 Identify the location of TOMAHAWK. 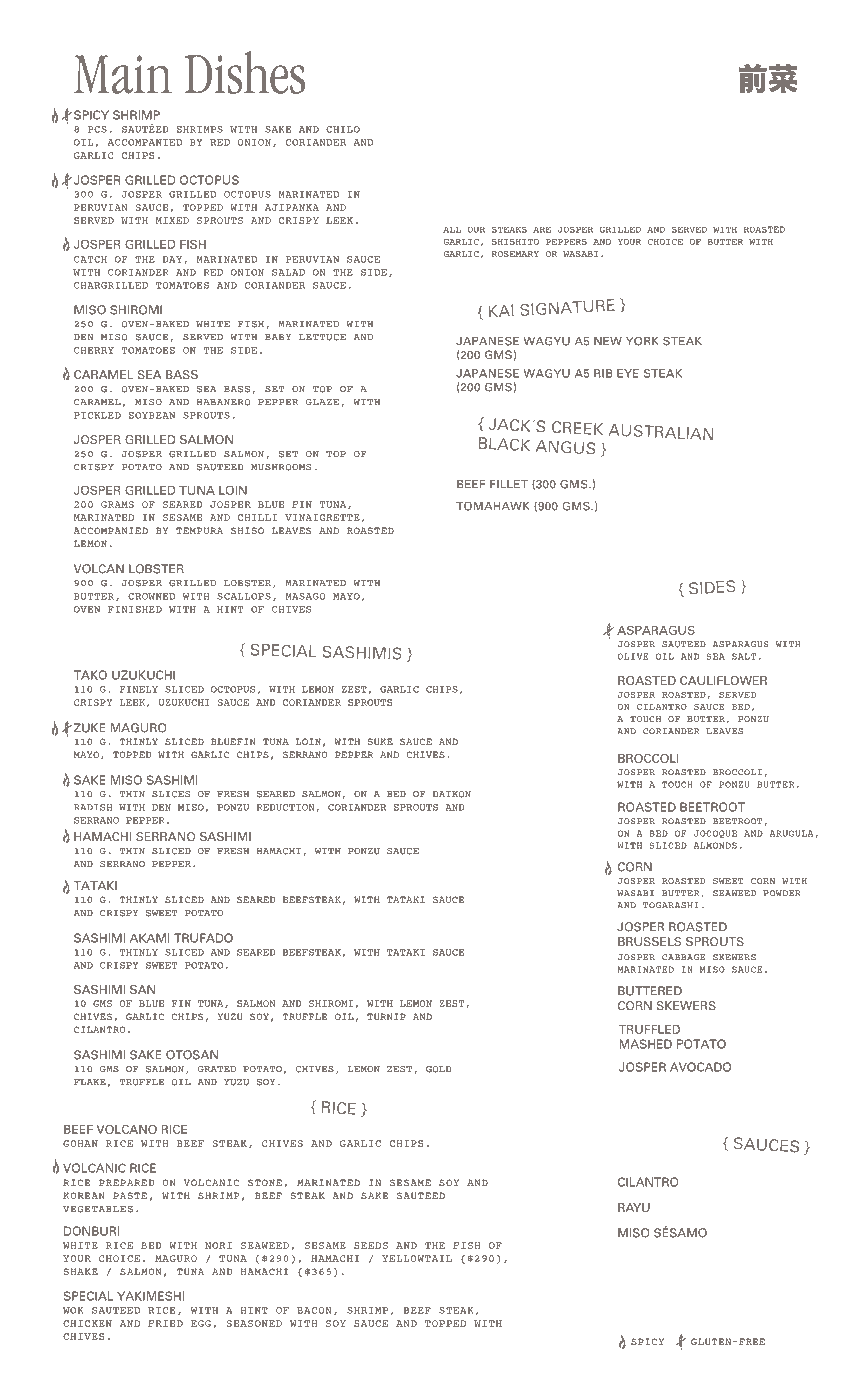
(493, 506).
